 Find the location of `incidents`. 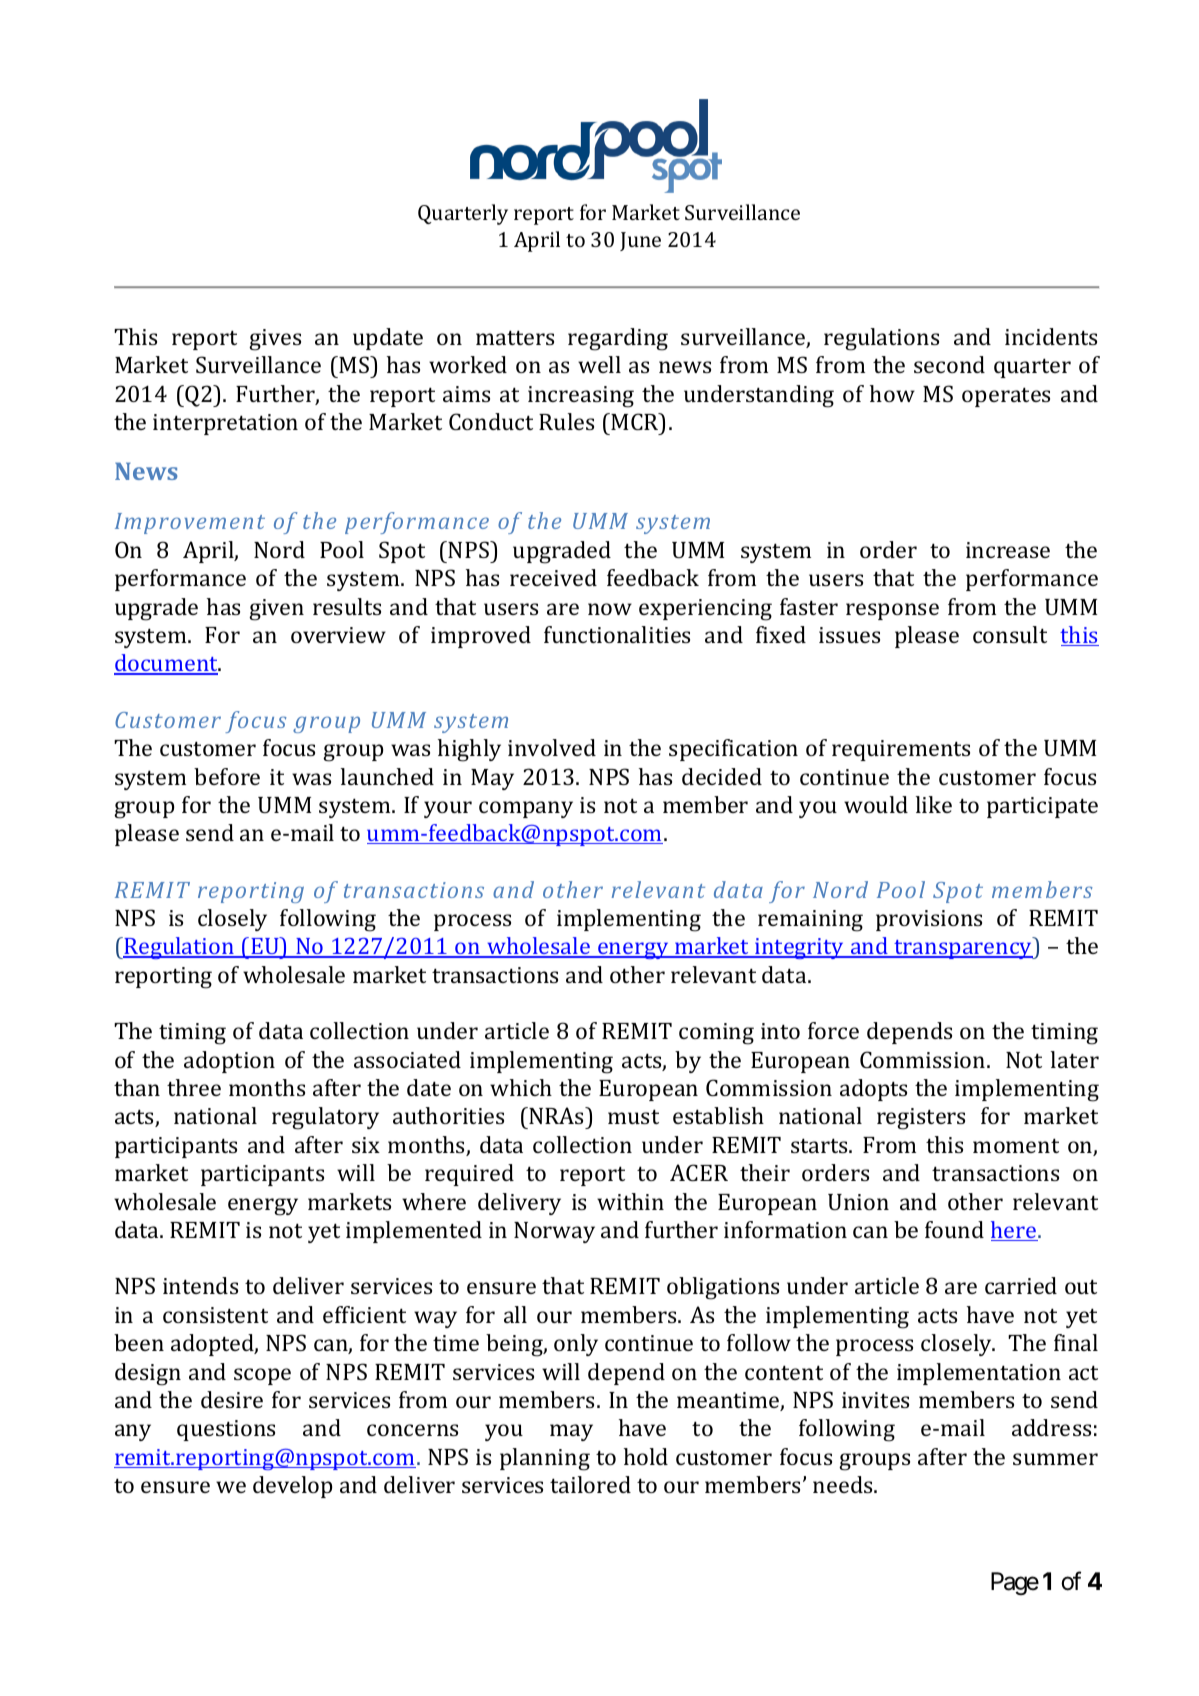

incidents is located at coordinates (1051, 336).
